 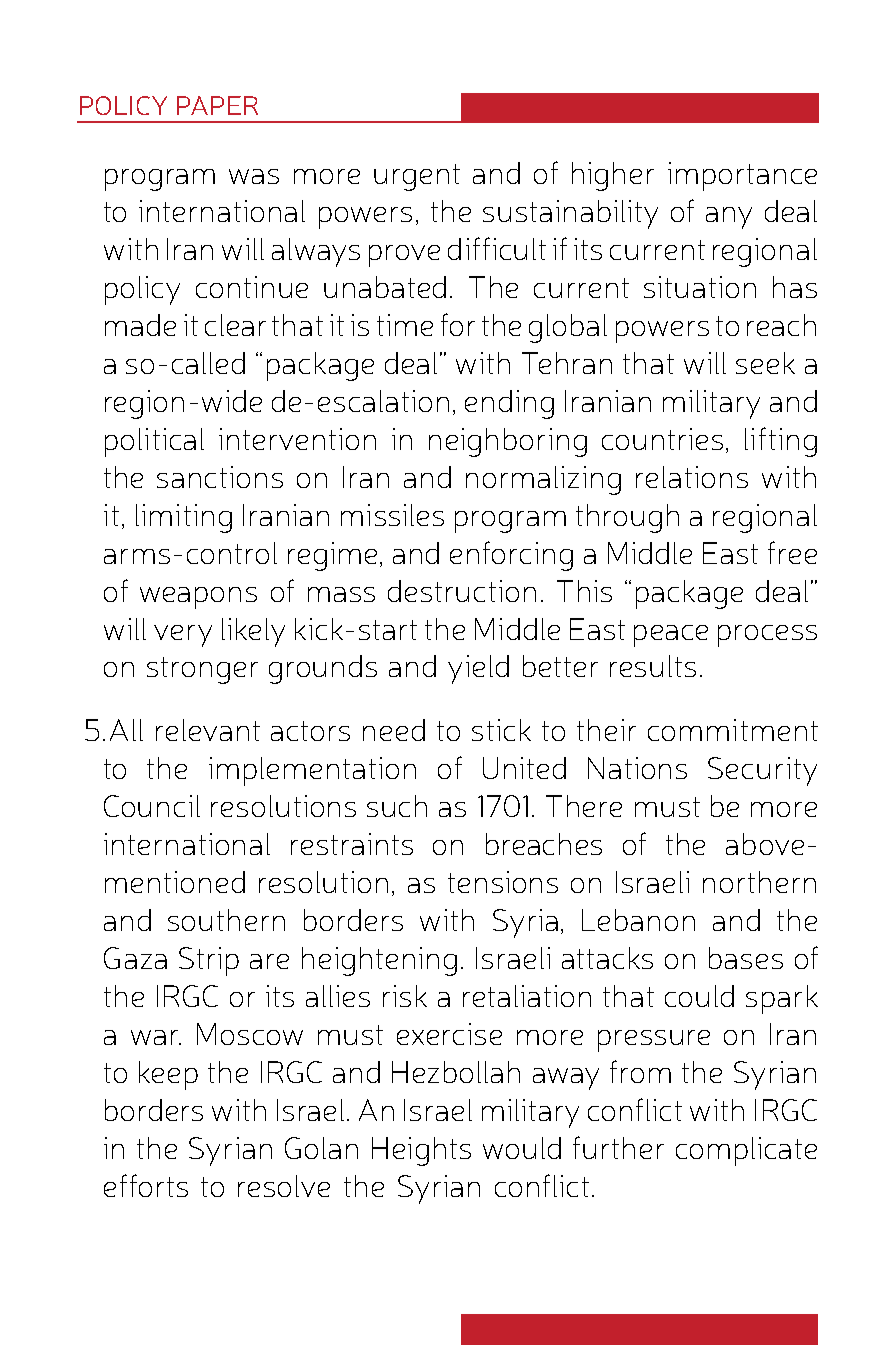 What do you see at coordinates (152, 806) in the screenshot?
I see `Council` at bounding box center [152, 806].
